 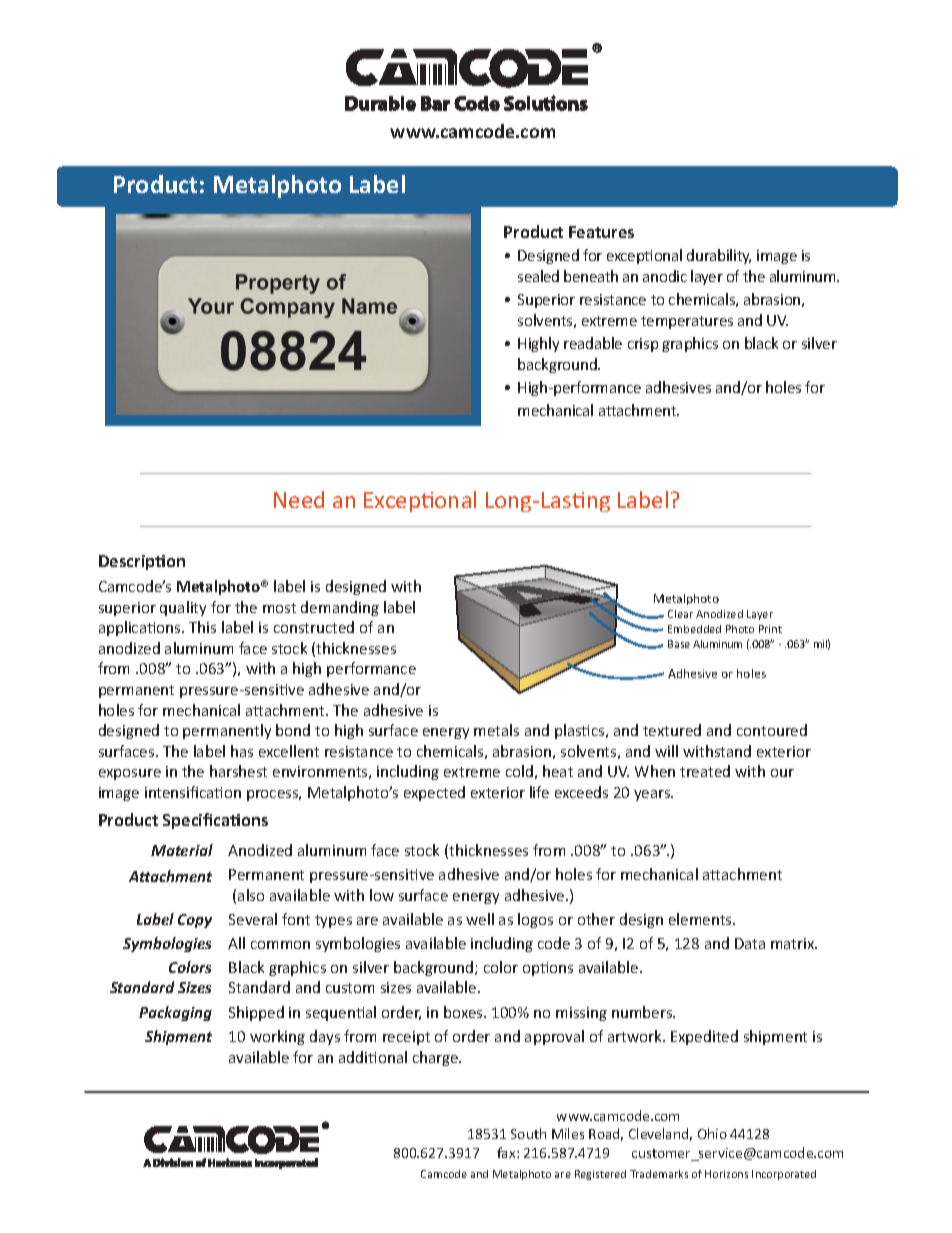 I want to click on well, so click(x=480, y=919).
